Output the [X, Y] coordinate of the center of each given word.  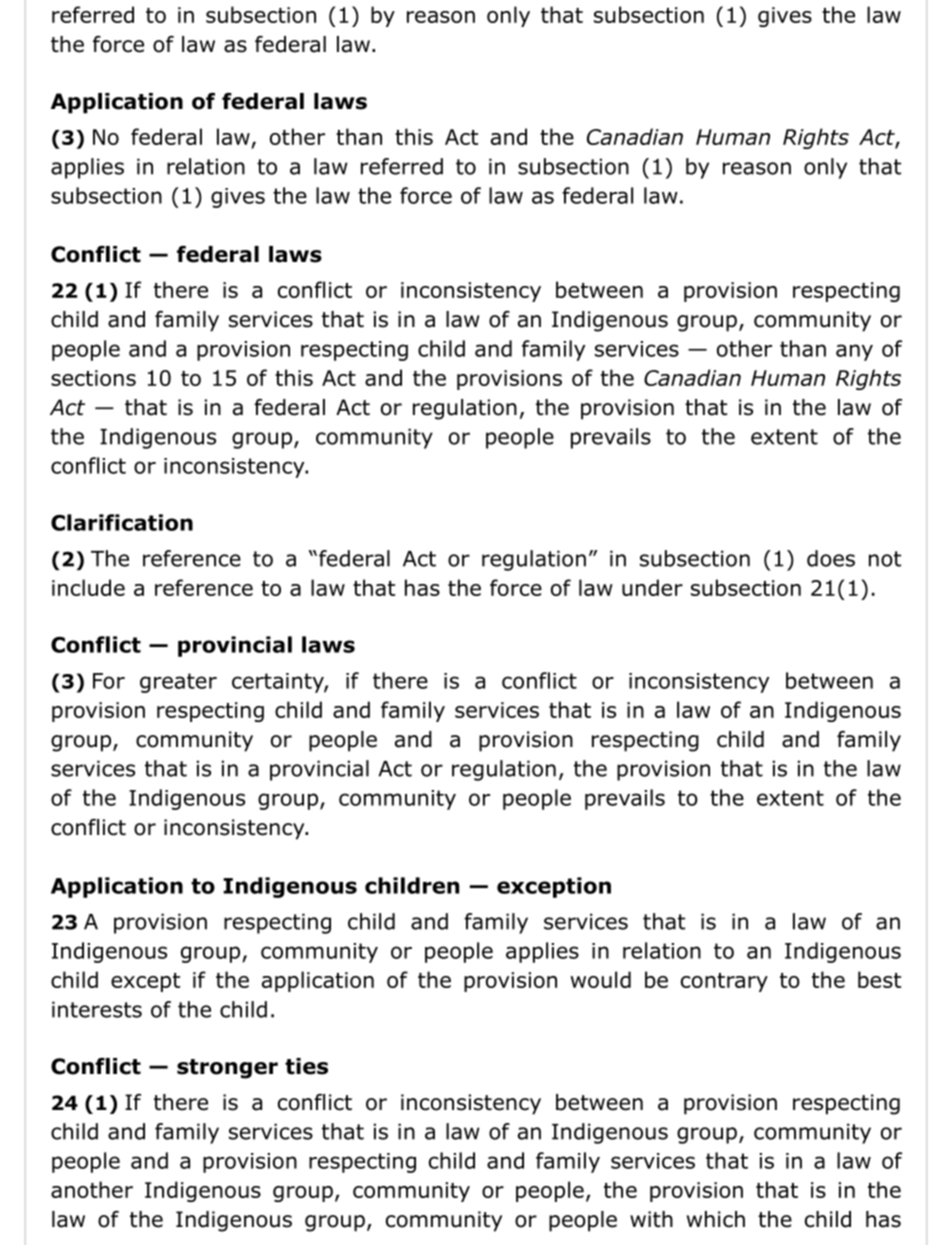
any [854, 352]
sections [93, 378]
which [716, 1219]
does [831, 558]
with [651, 1219]
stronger [227, 1069]
